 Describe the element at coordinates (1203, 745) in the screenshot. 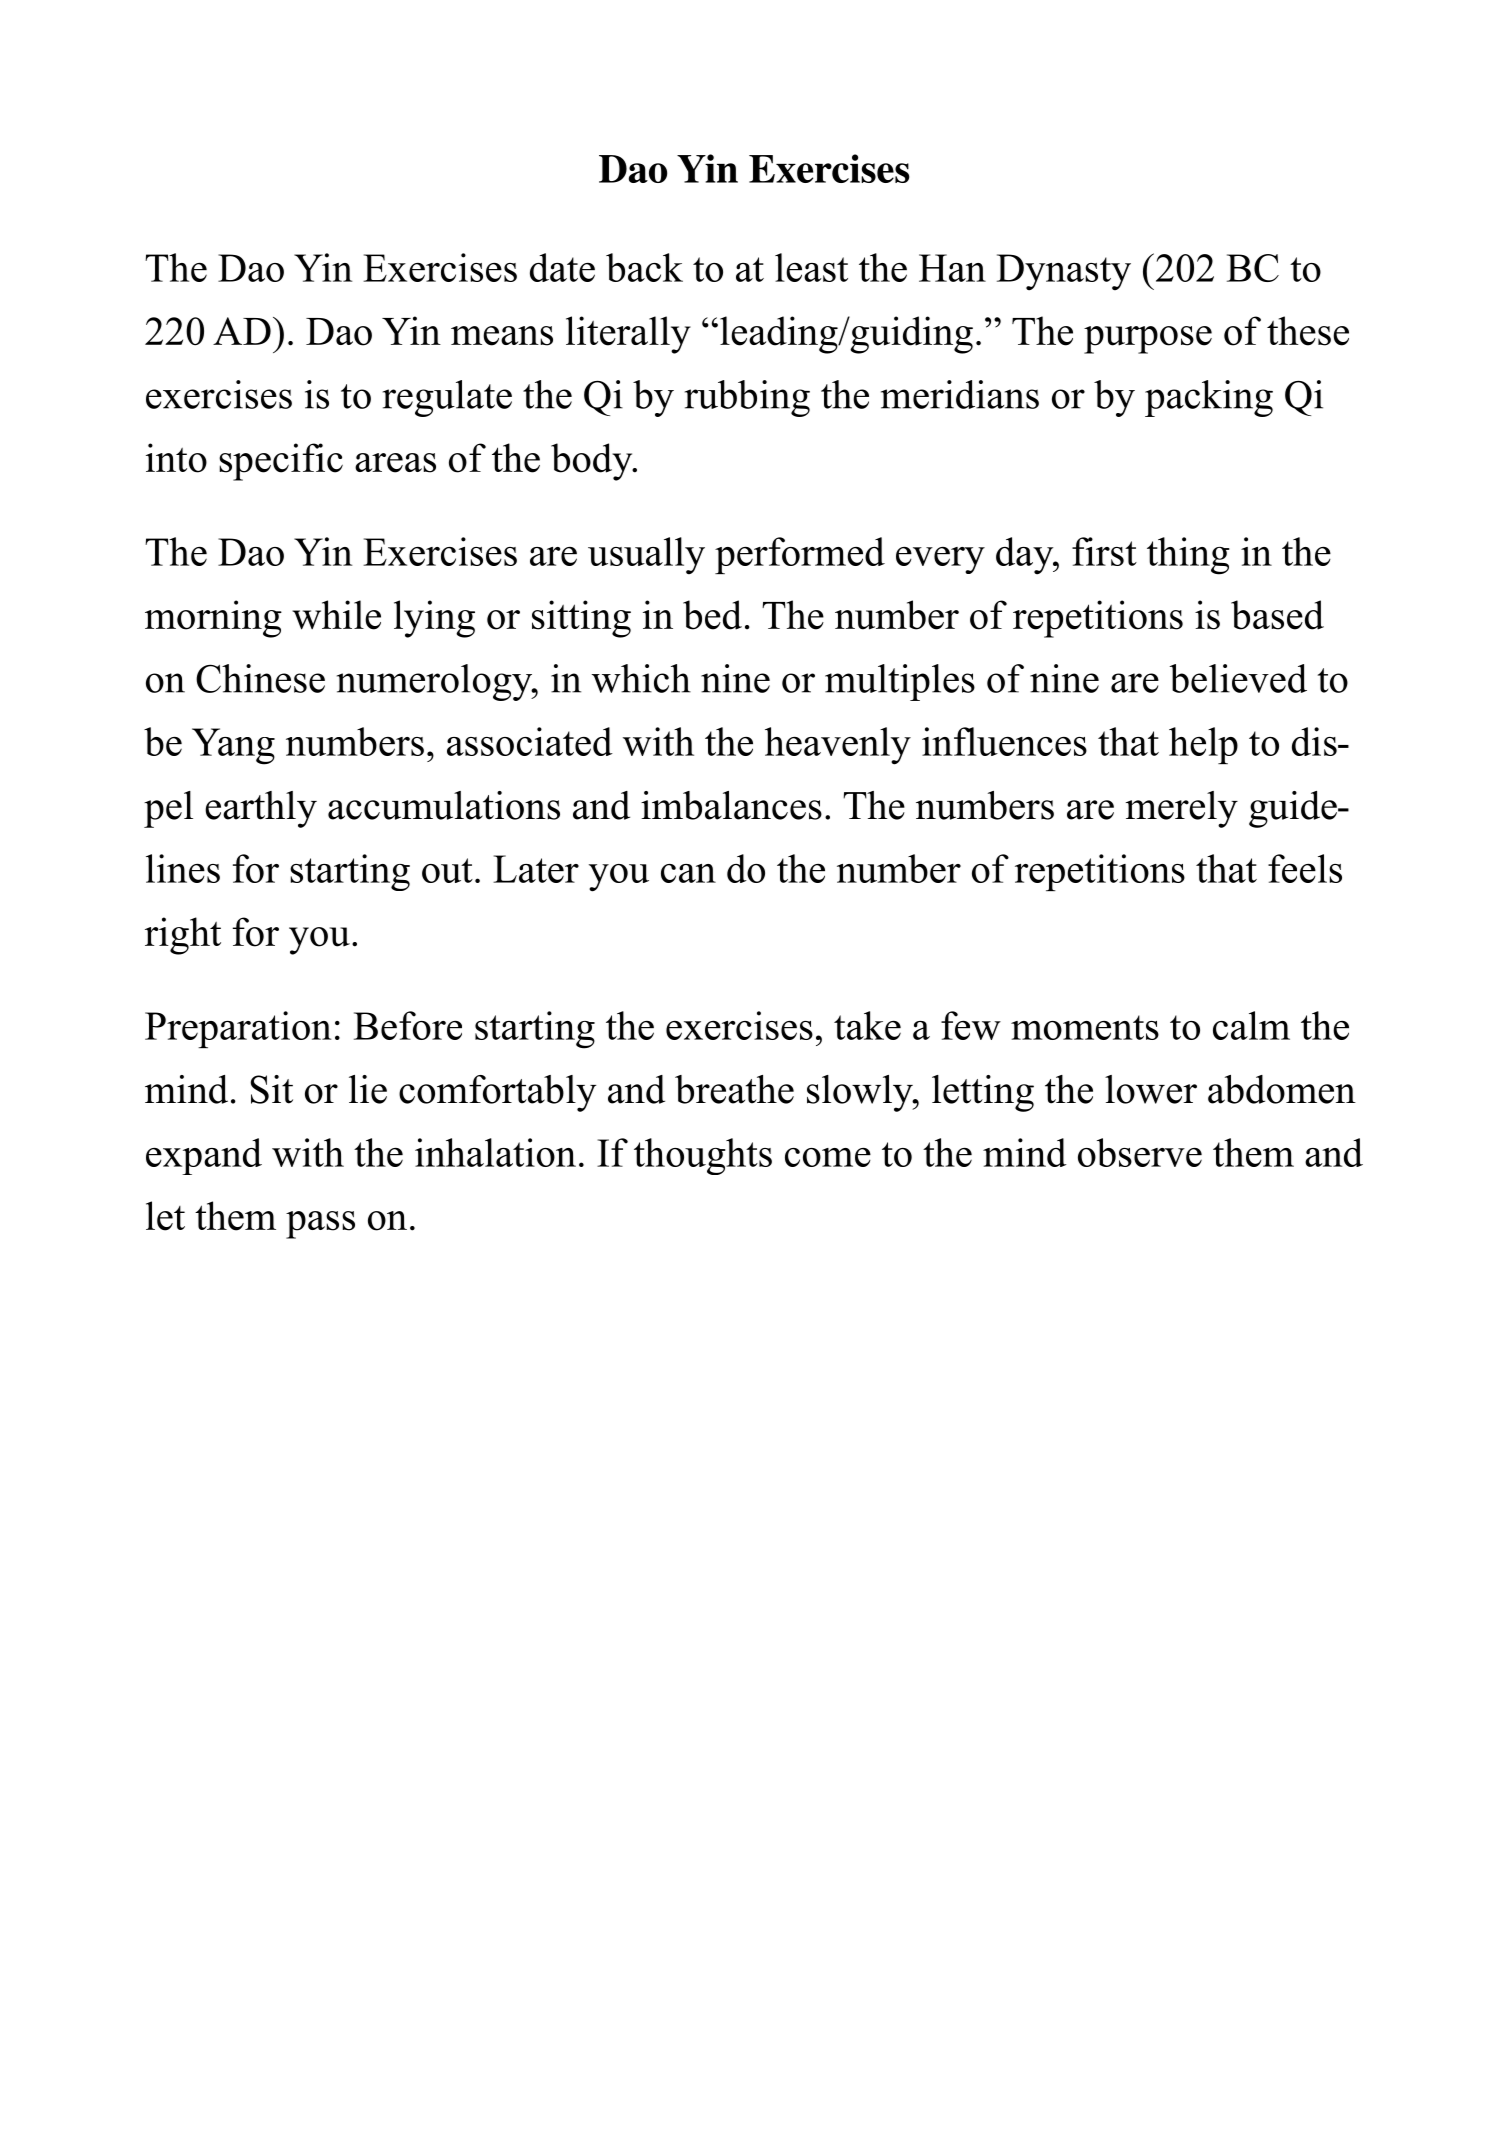

I see `help` at that location.
